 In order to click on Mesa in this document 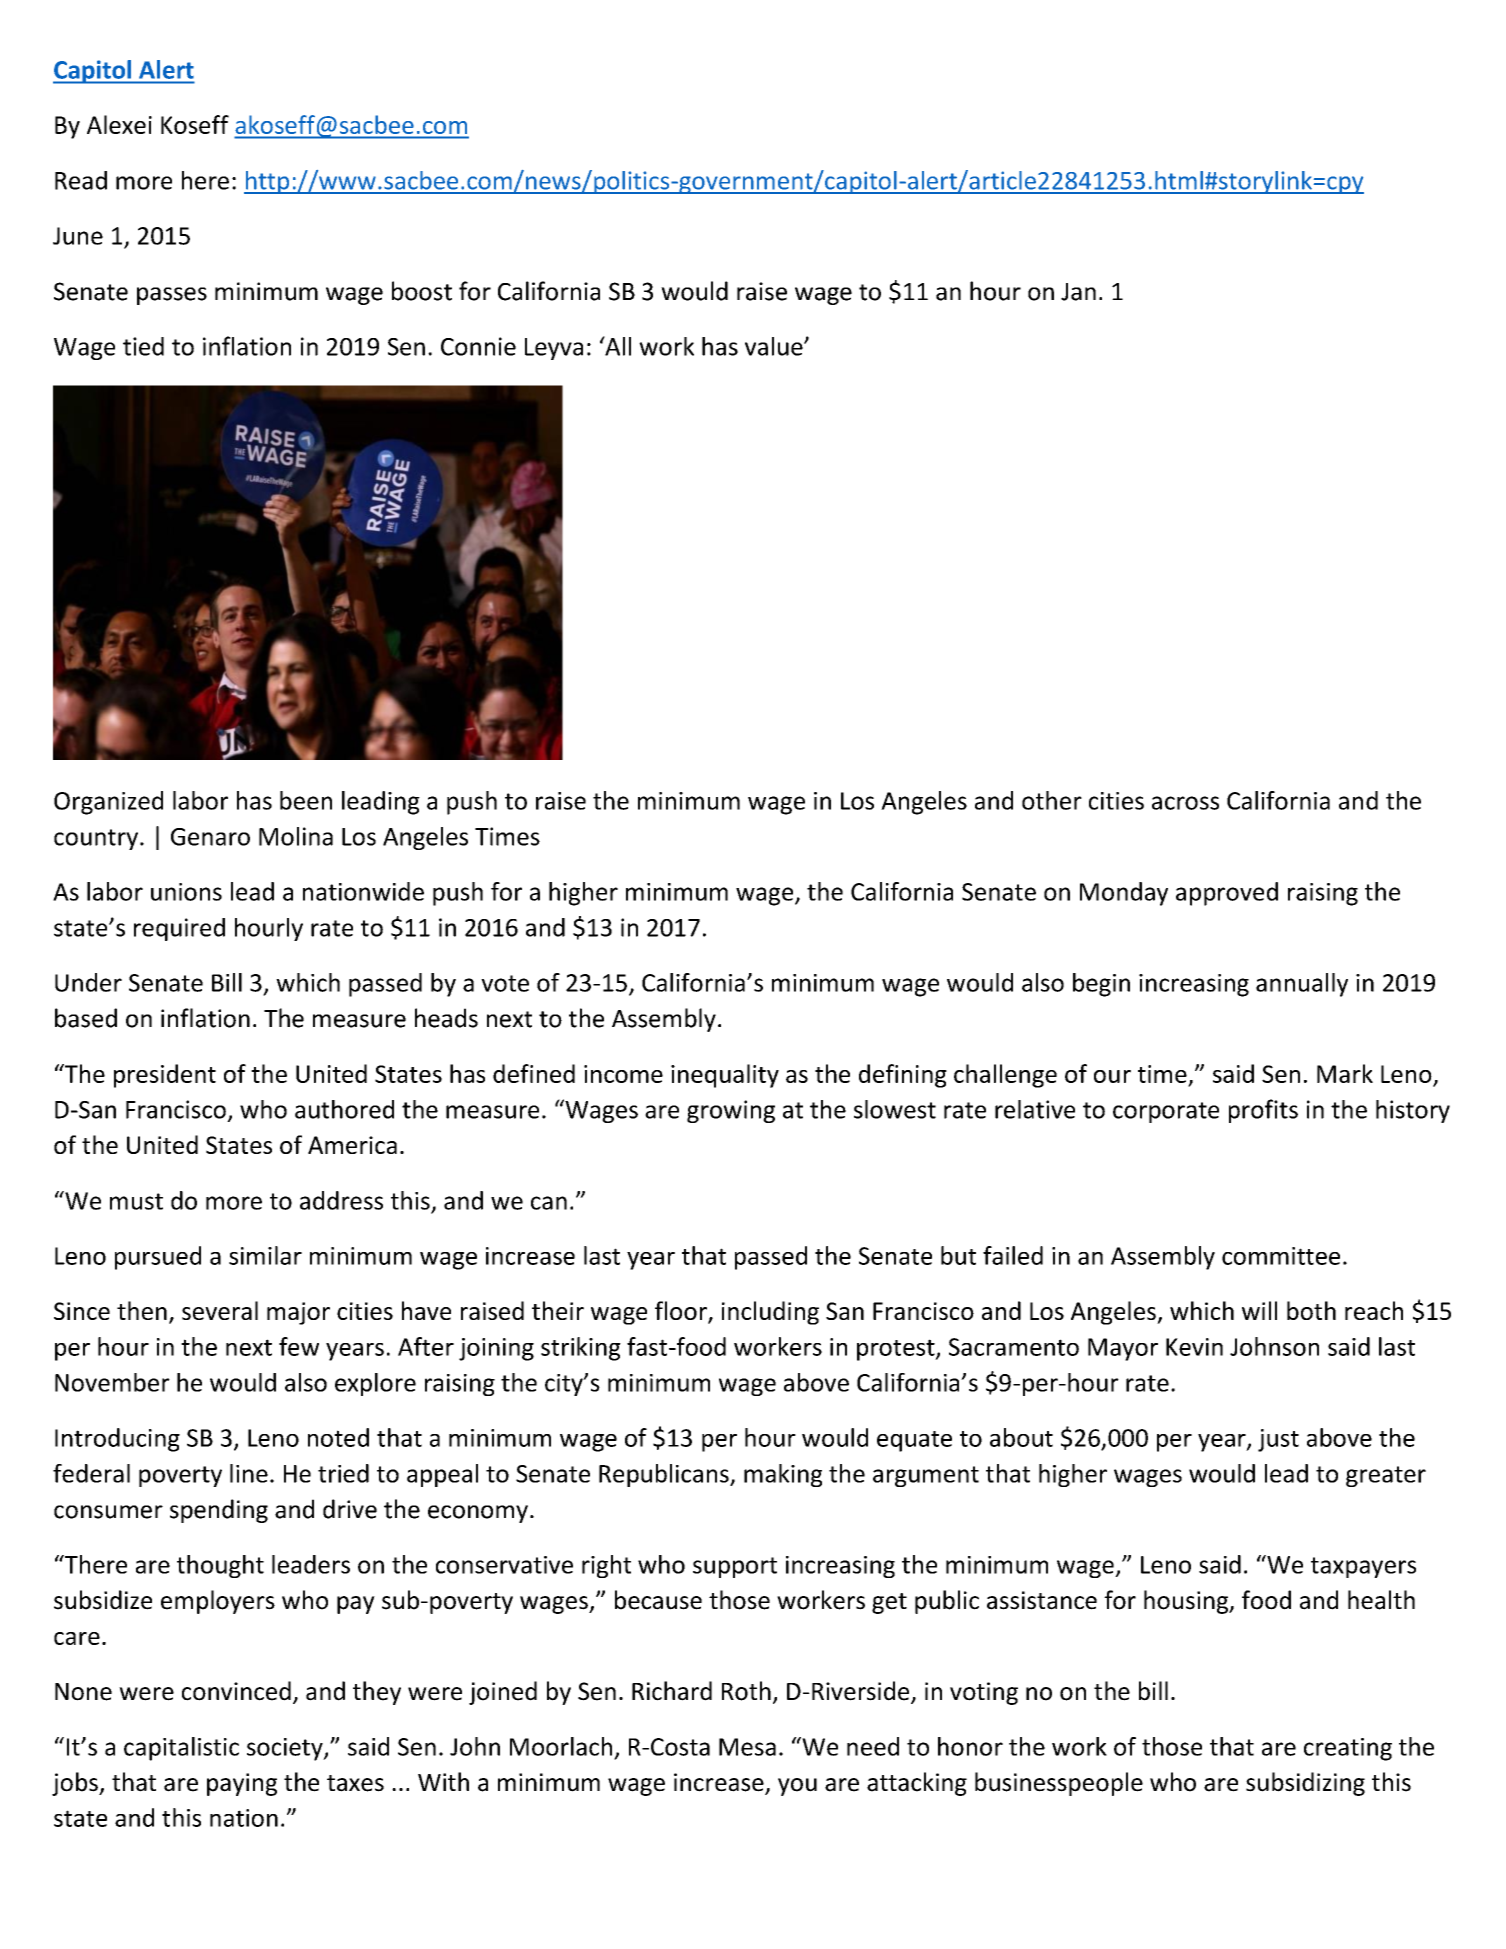, I will do `click(747, 1747)`.
